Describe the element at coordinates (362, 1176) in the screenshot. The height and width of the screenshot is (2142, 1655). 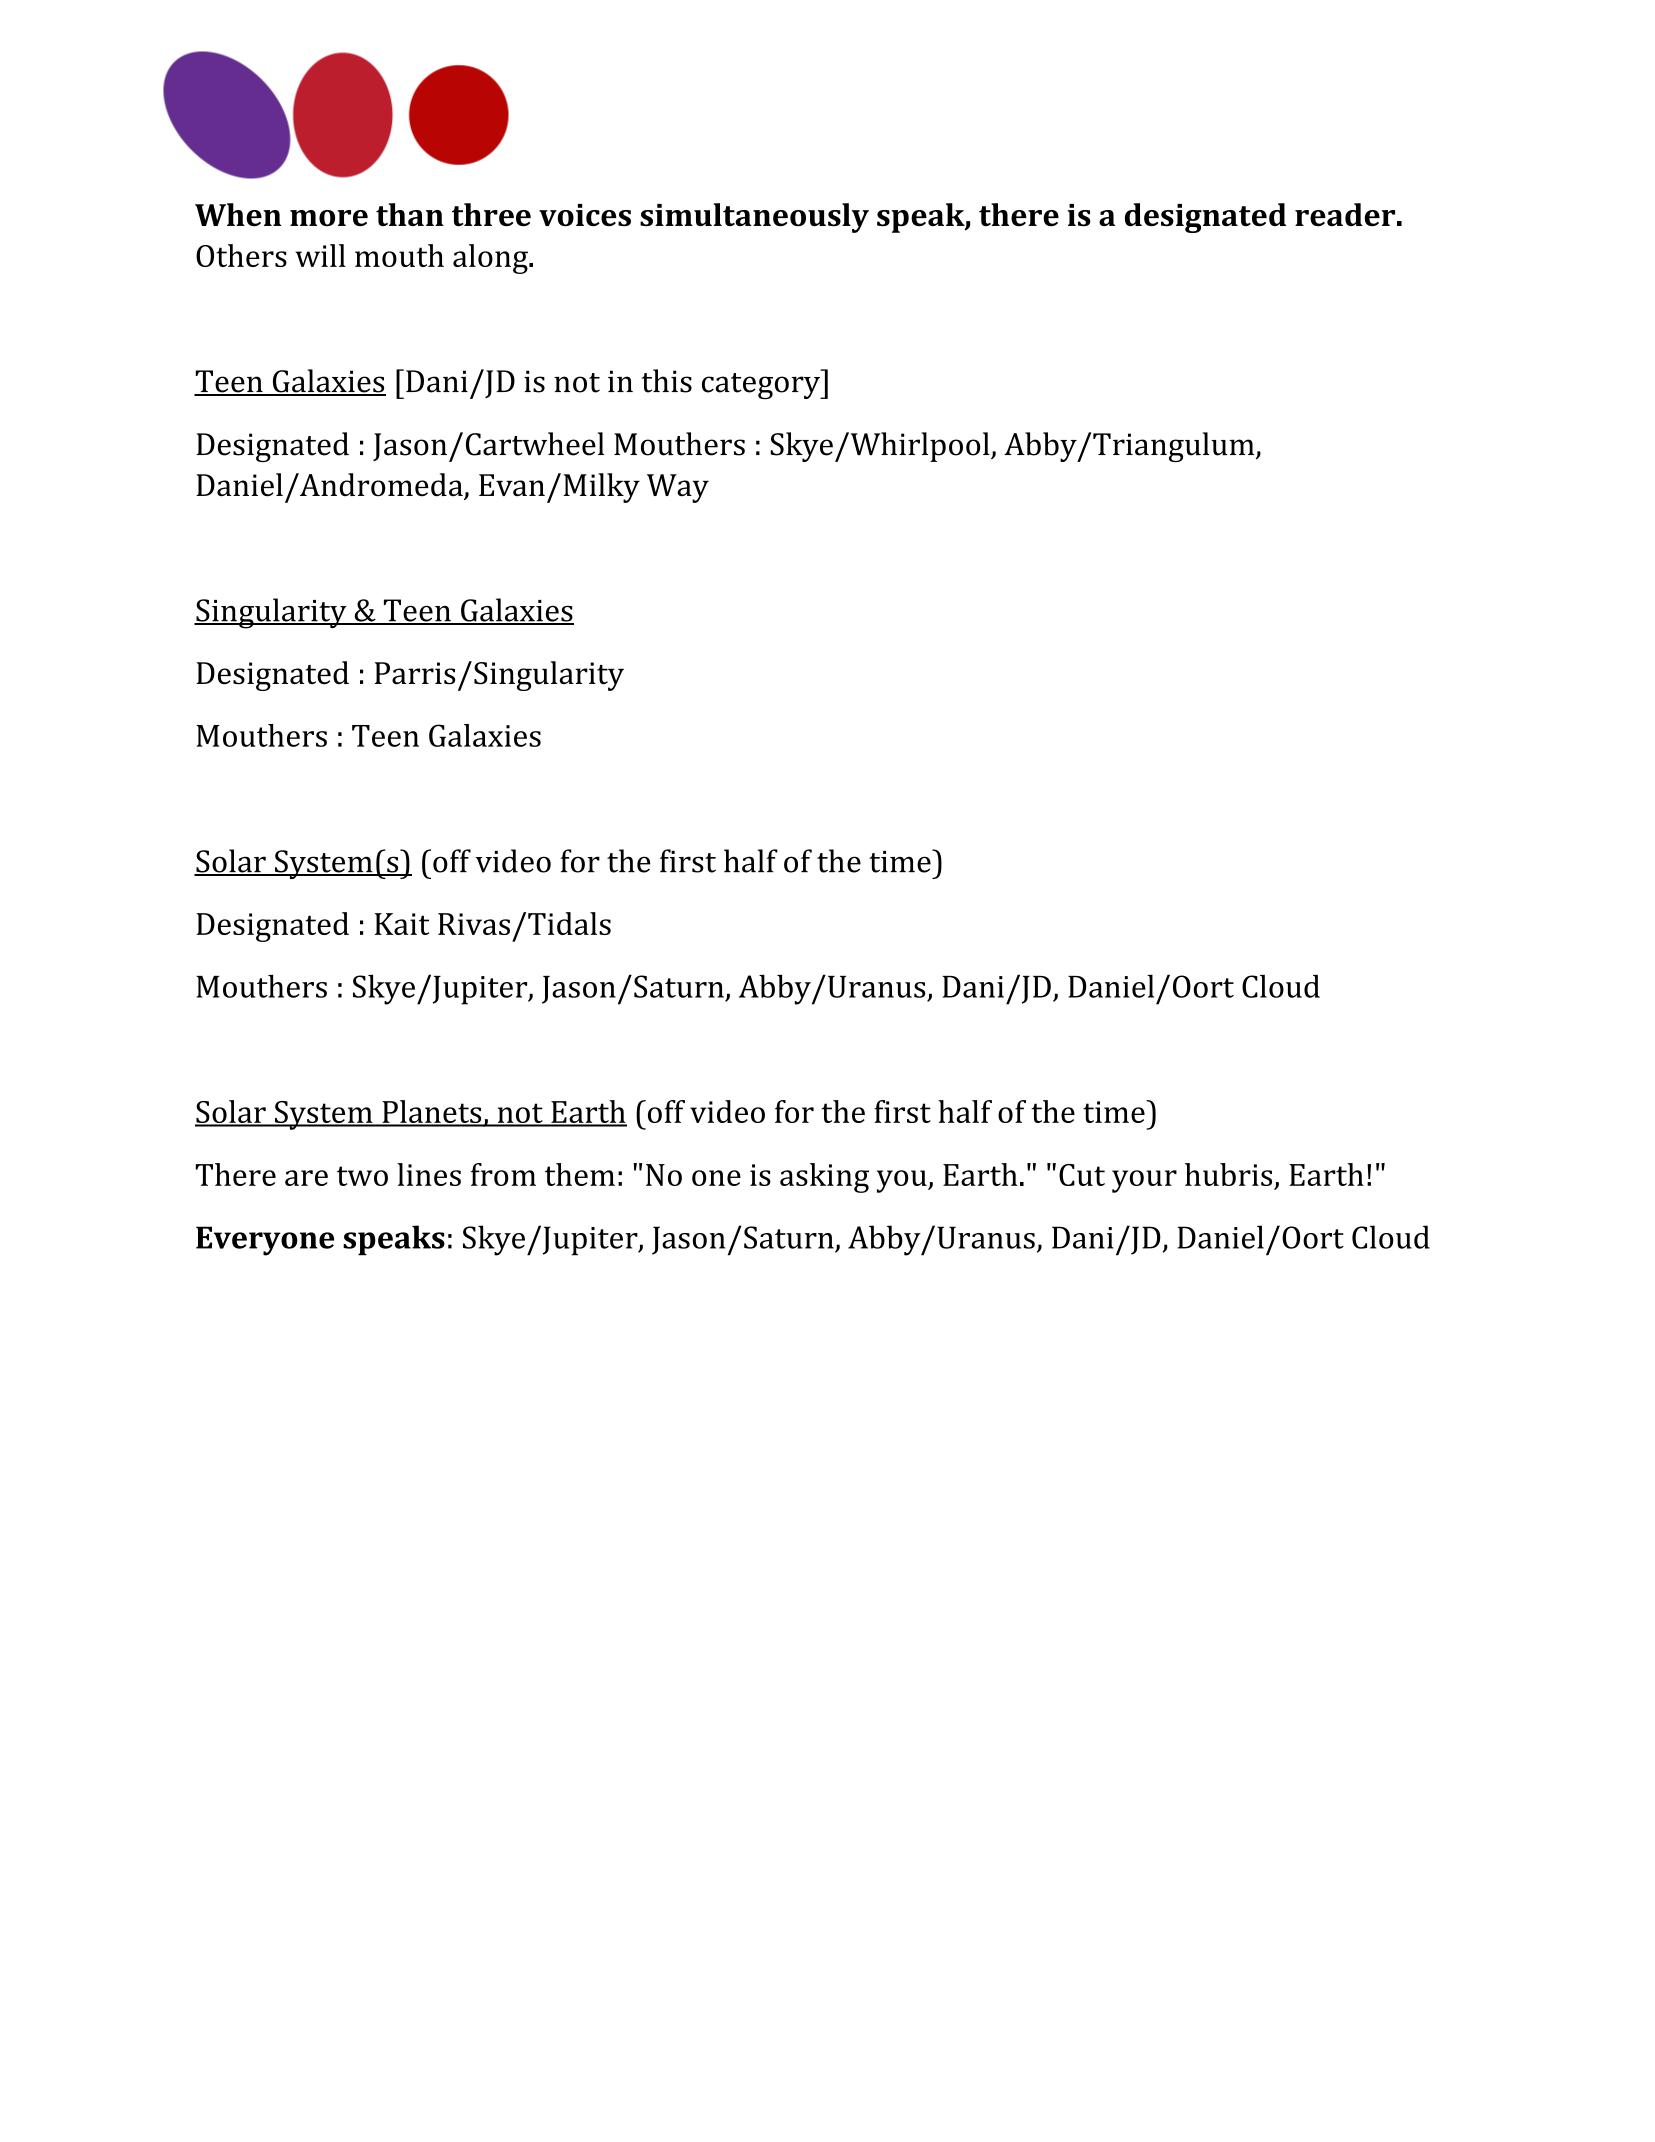
I see `two` at that location.
